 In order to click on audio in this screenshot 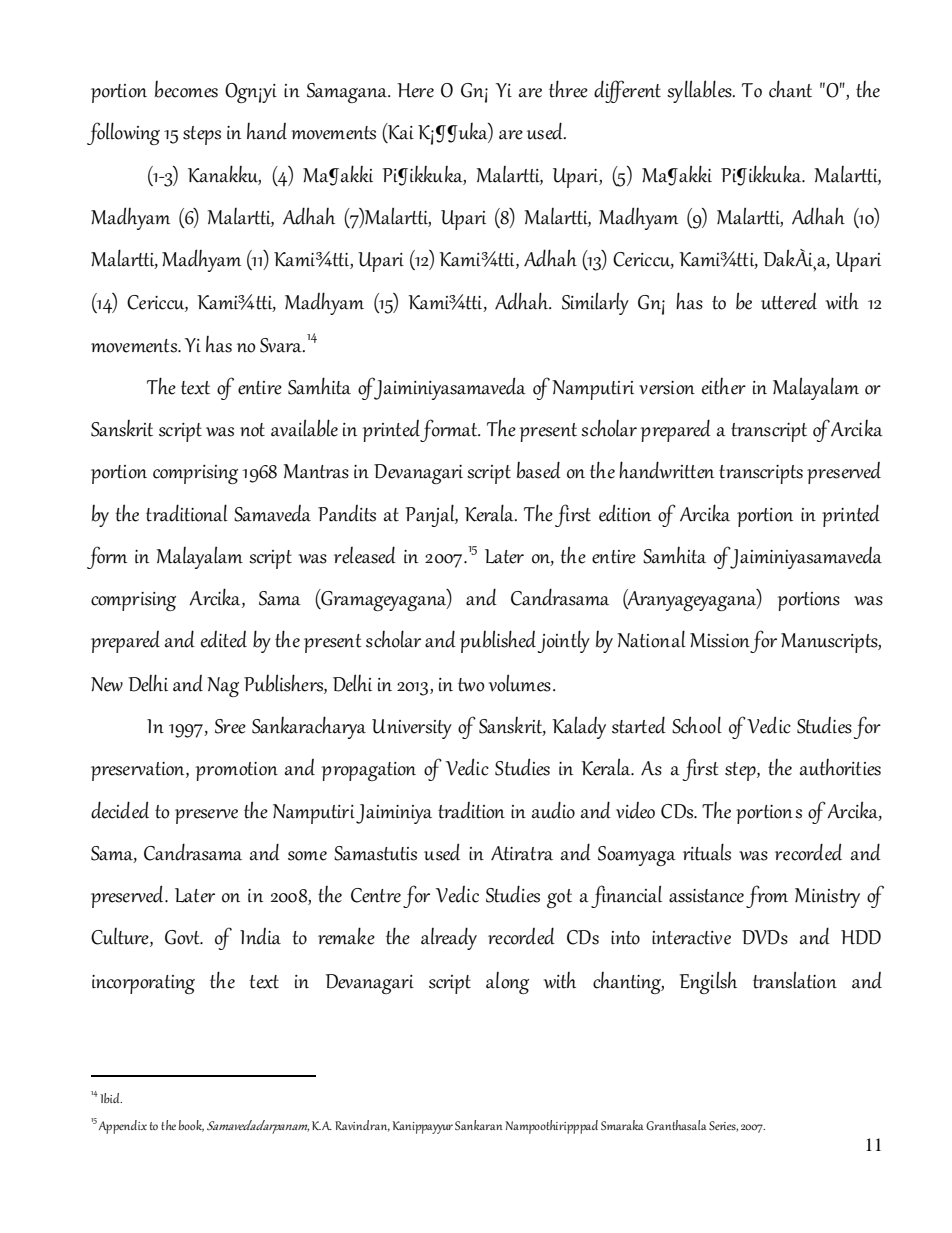, I will do `click(553, 810)`.
